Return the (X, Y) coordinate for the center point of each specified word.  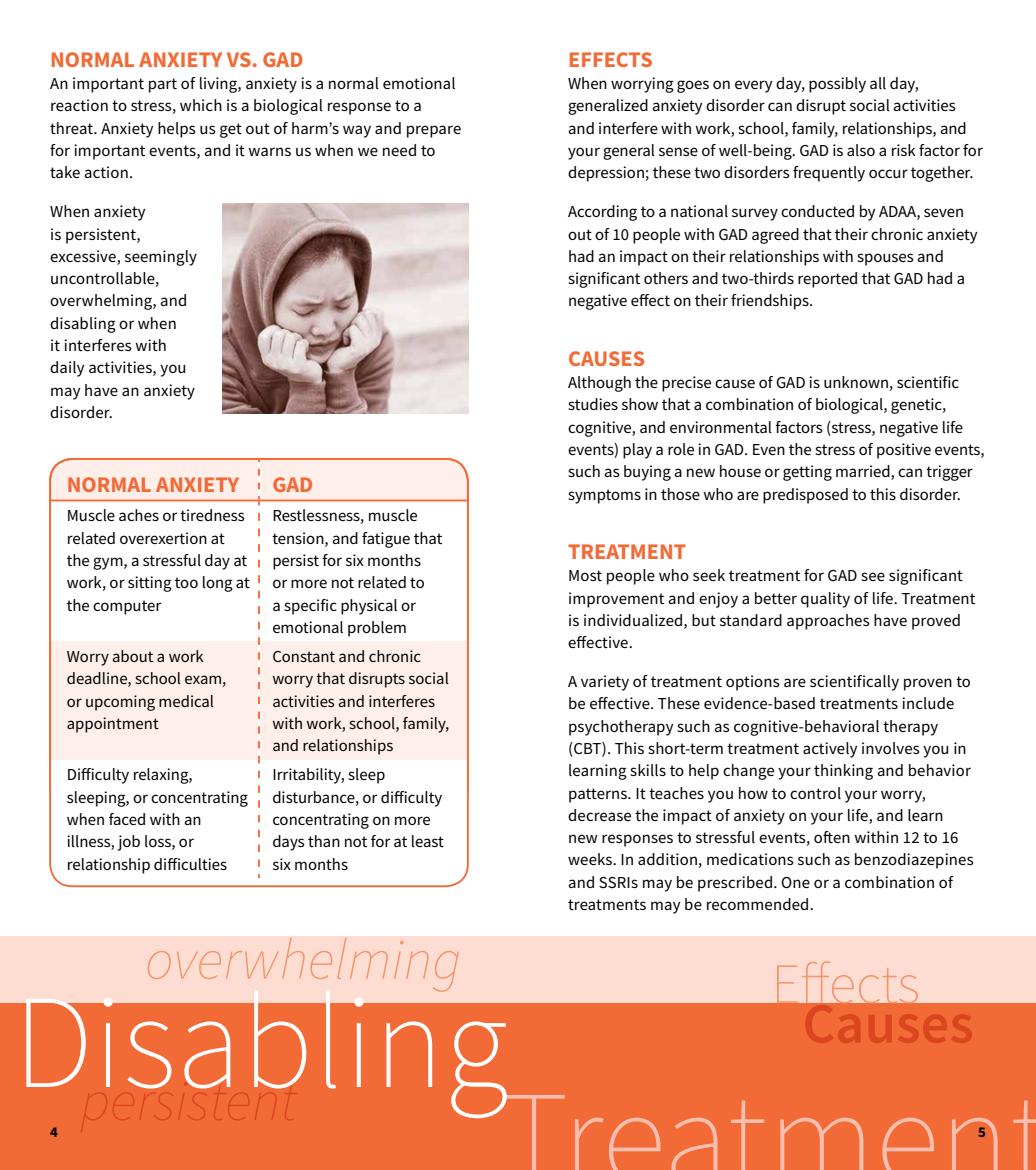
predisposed (805, 496)
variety (605, 683)
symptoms (604, 496)
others (666, 278)
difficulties (190, 864)
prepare (434, 131)
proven (928, 684)
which (201, 105)
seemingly (161, 258)
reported (827, 280)
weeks (591, 859)
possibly (837, 85)
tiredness (212, 515)
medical (186, 701)
